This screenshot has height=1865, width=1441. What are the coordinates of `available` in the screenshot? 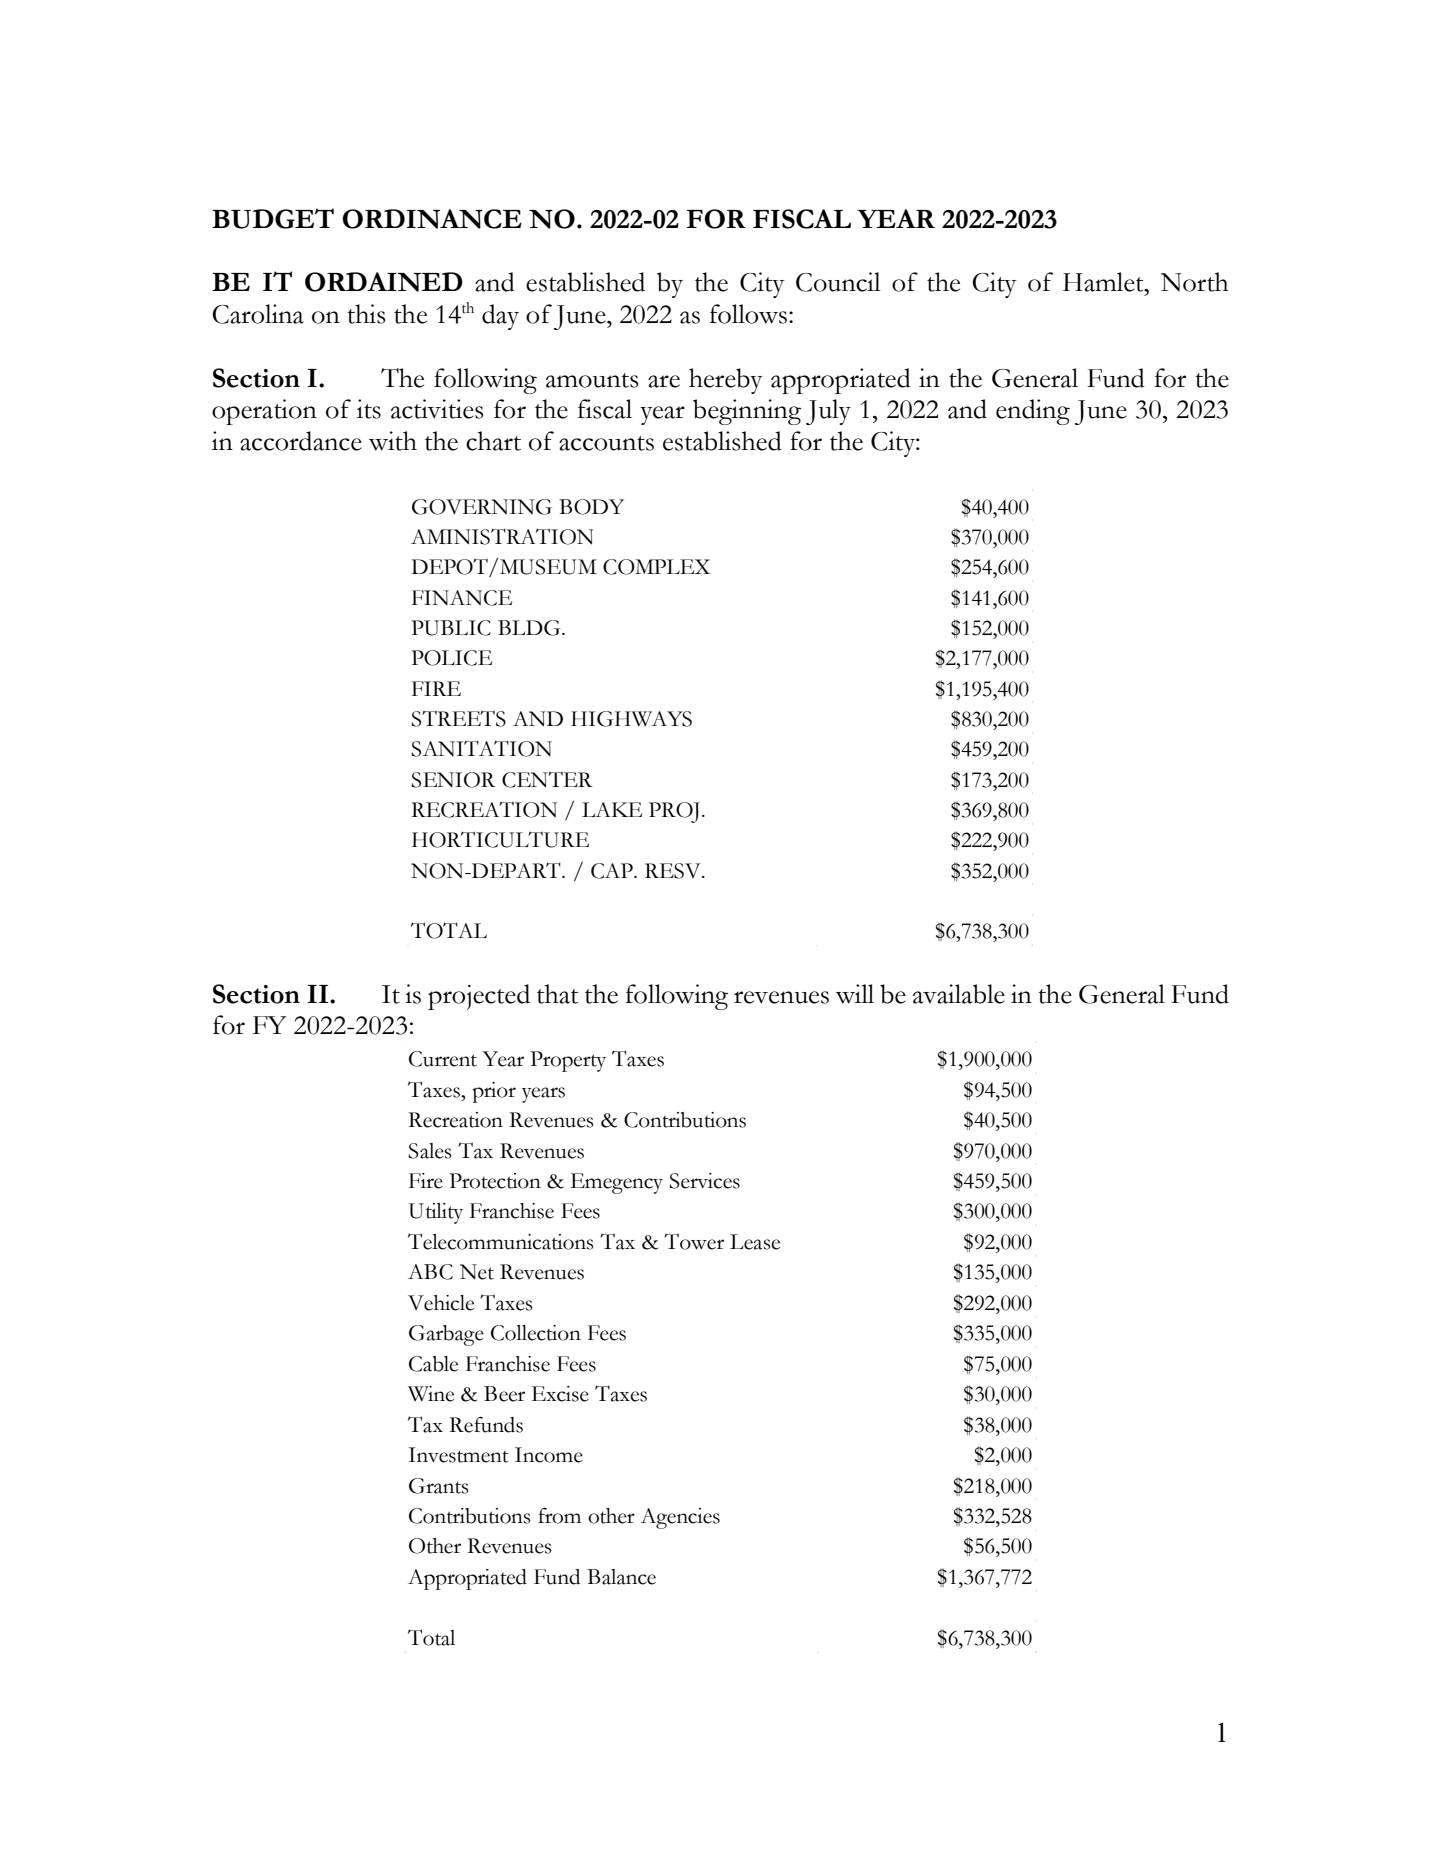 It's located at (959, 994).
